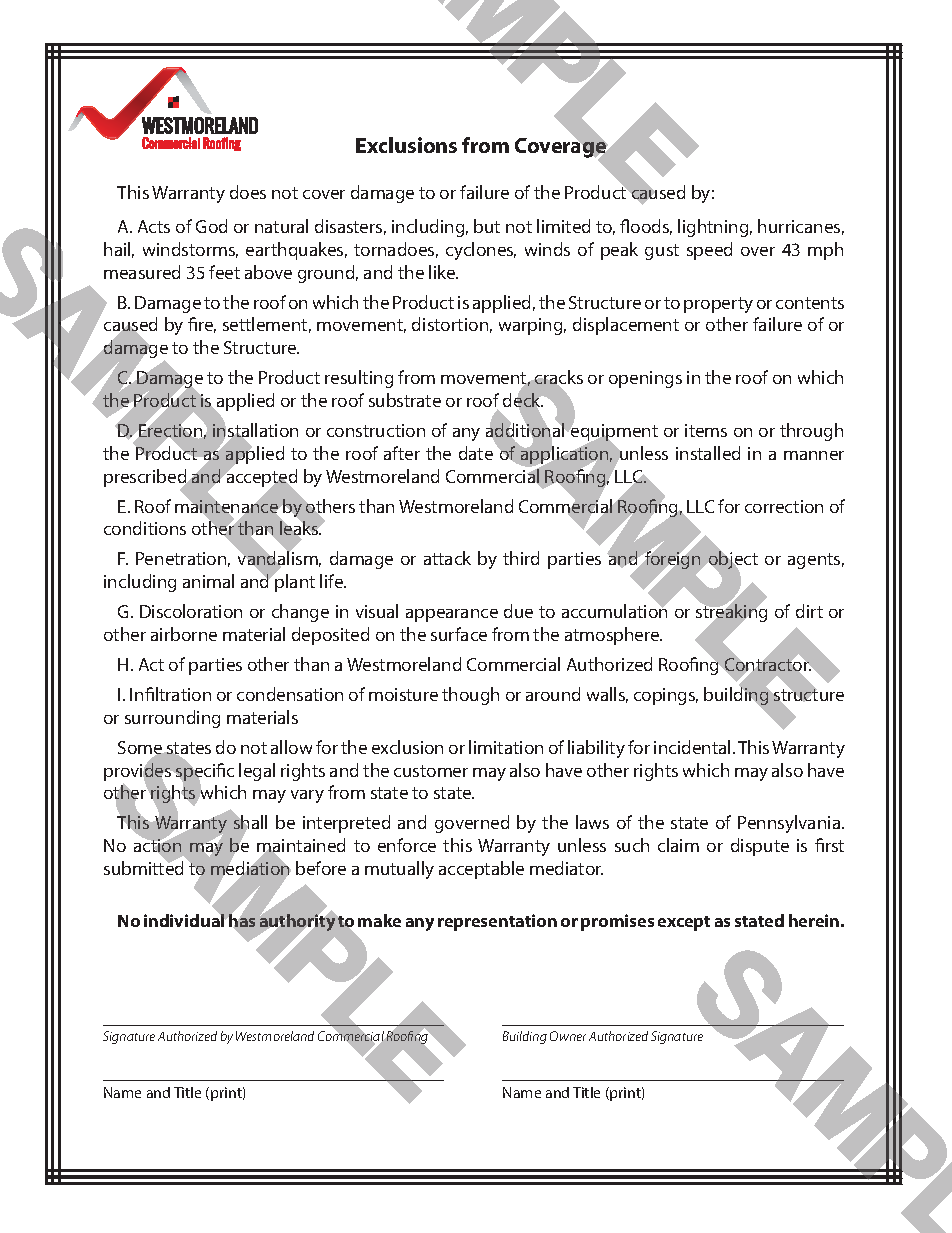 The image size is (952, 1233). What do you see at coordinates (145, 528) in the document?
I see `conditions` at bounding box center [145, 528].
